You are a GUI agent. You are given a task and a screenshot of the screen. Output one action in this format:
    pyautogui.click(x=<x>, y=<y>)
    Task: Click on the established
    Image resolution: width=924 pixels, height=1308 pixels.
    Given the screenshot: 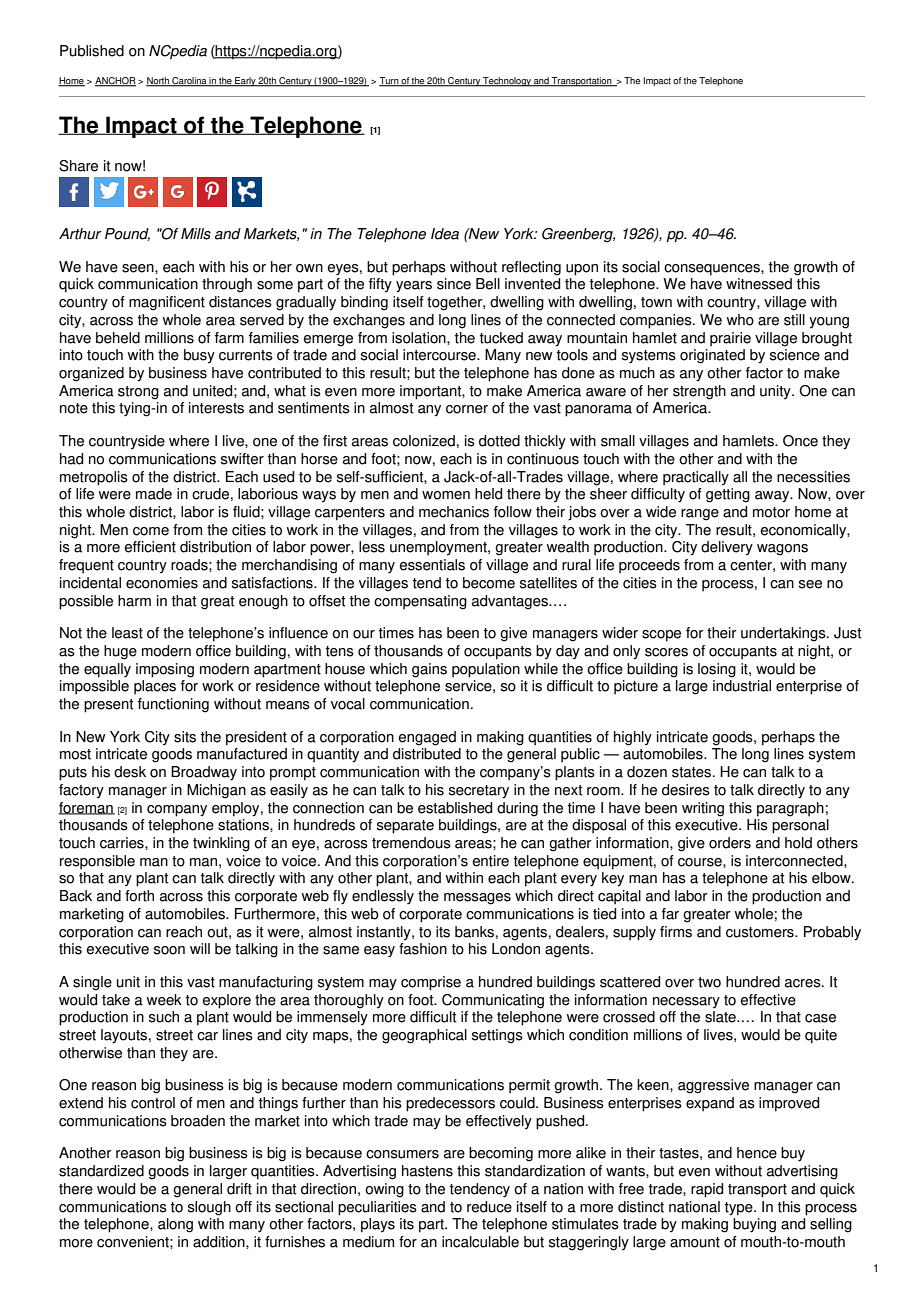 What is the action you would take?
    pyautogui.click(x=455, y=808)
